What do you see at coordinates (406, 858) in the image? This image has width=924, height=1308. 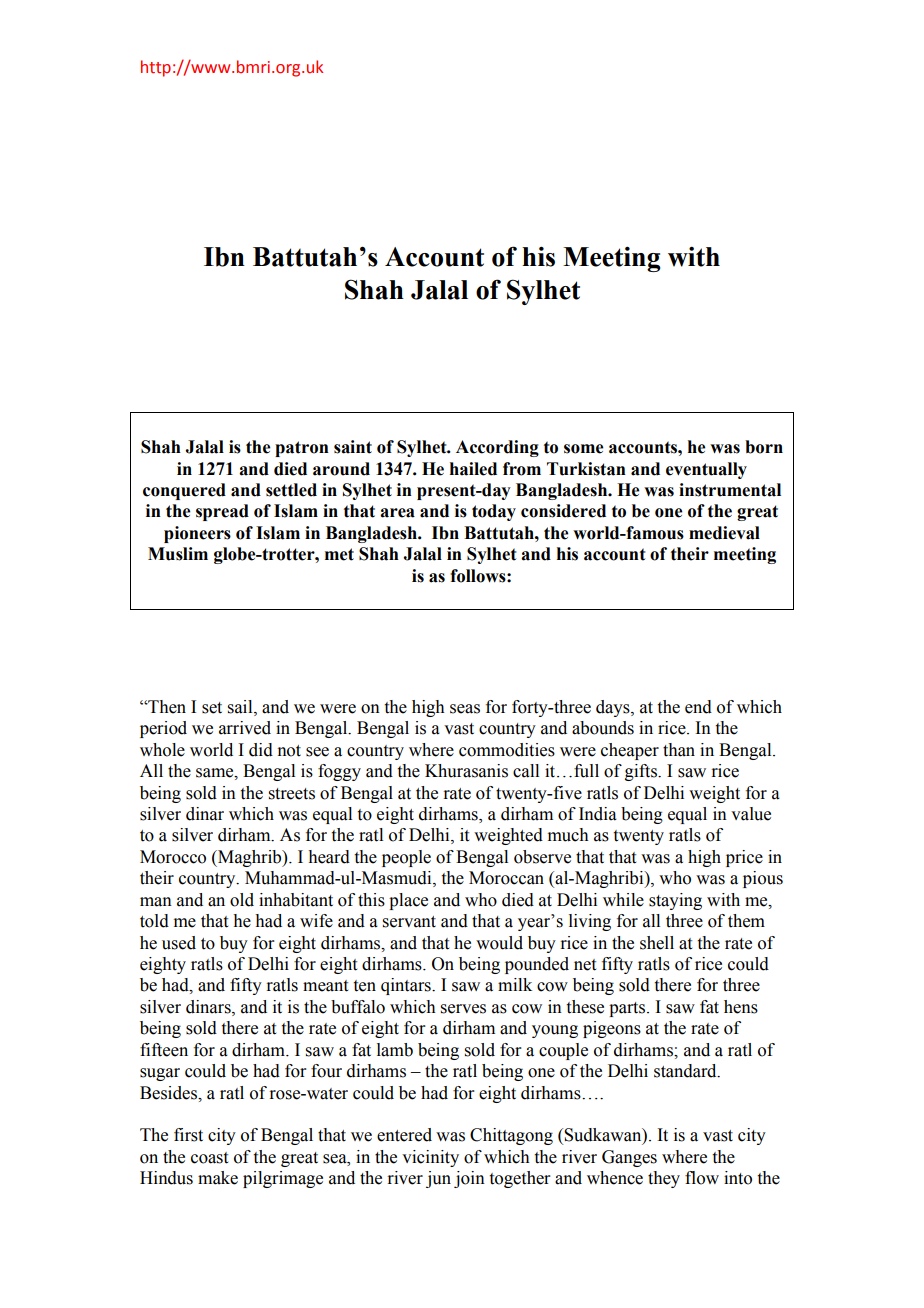 I see `people` at bounding box center [406, 858].
